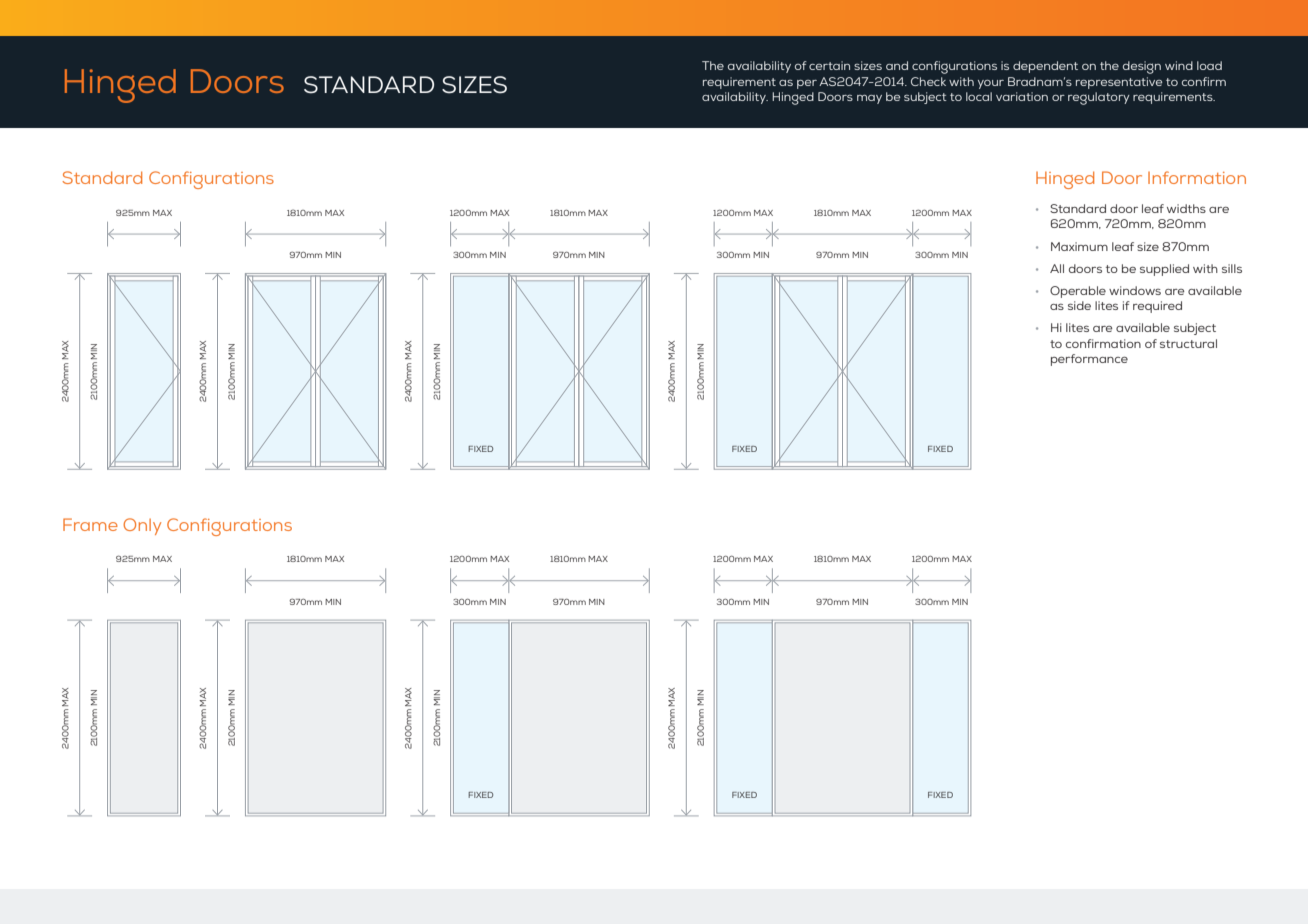  Describe the element at coordinates (869, 99) in the image. I see `may` at that location.
